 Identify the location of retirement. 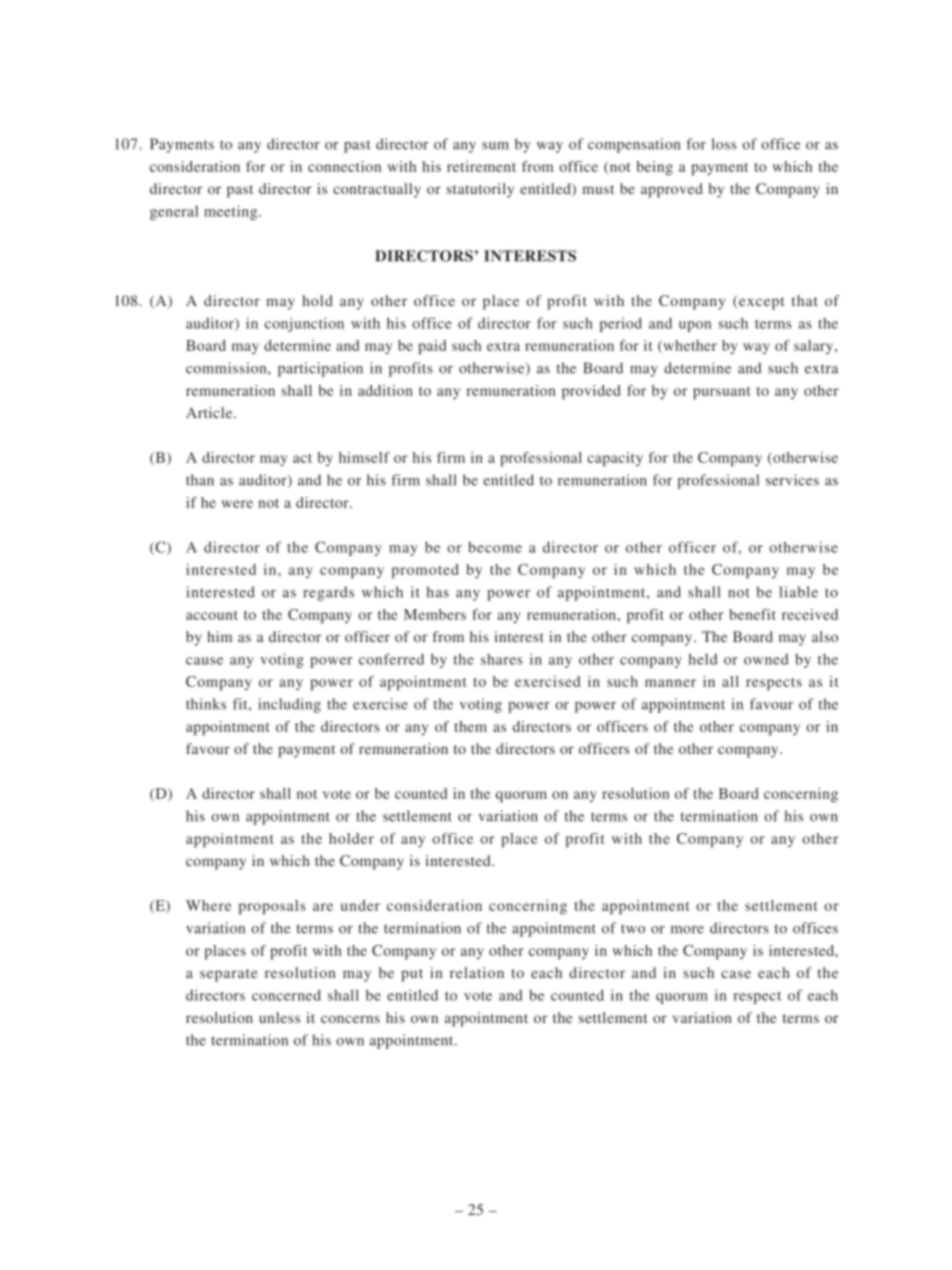
(481, 166).
